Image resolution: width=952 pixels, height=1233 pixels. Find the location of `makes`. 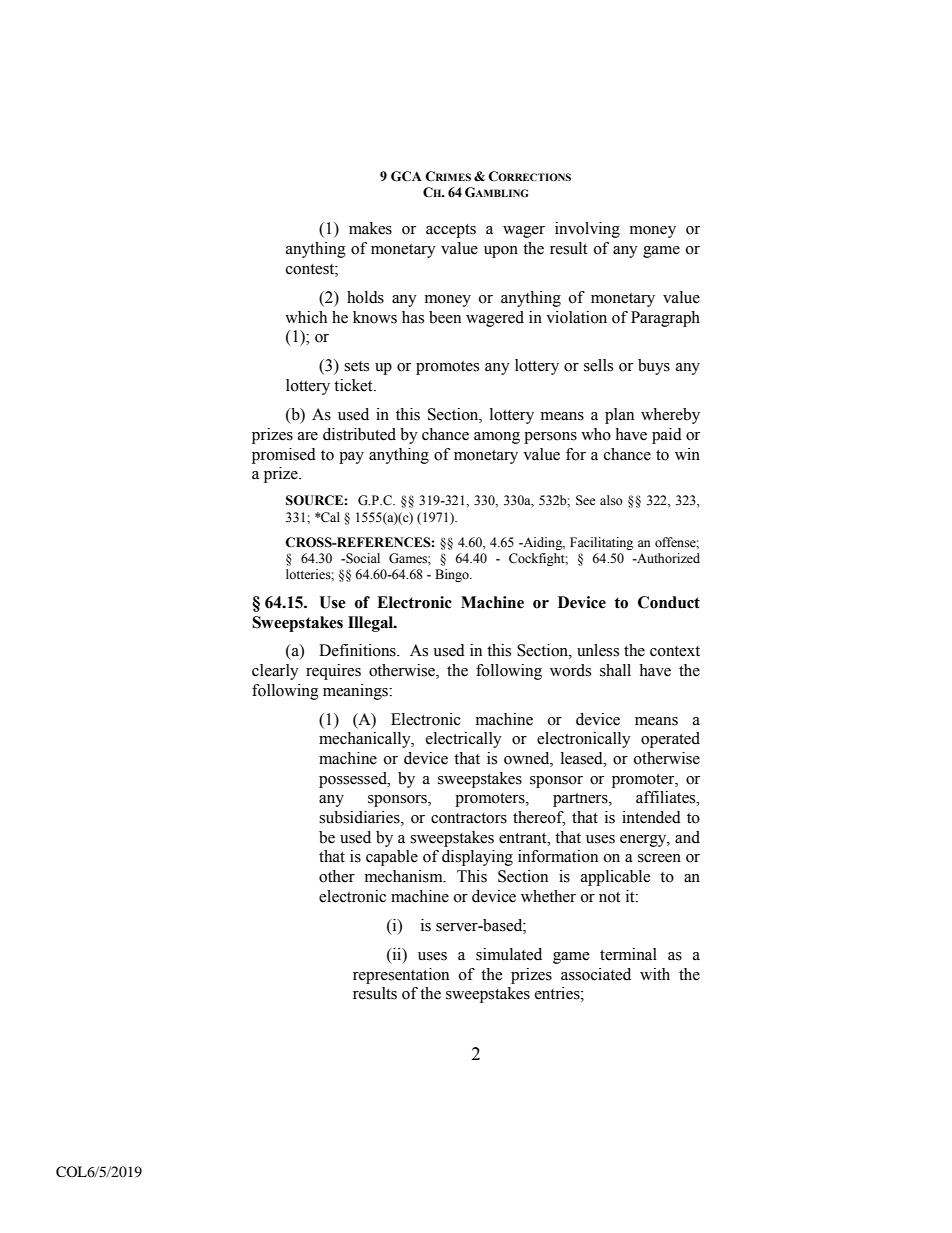

makes is located at coordinates (370, 228).
